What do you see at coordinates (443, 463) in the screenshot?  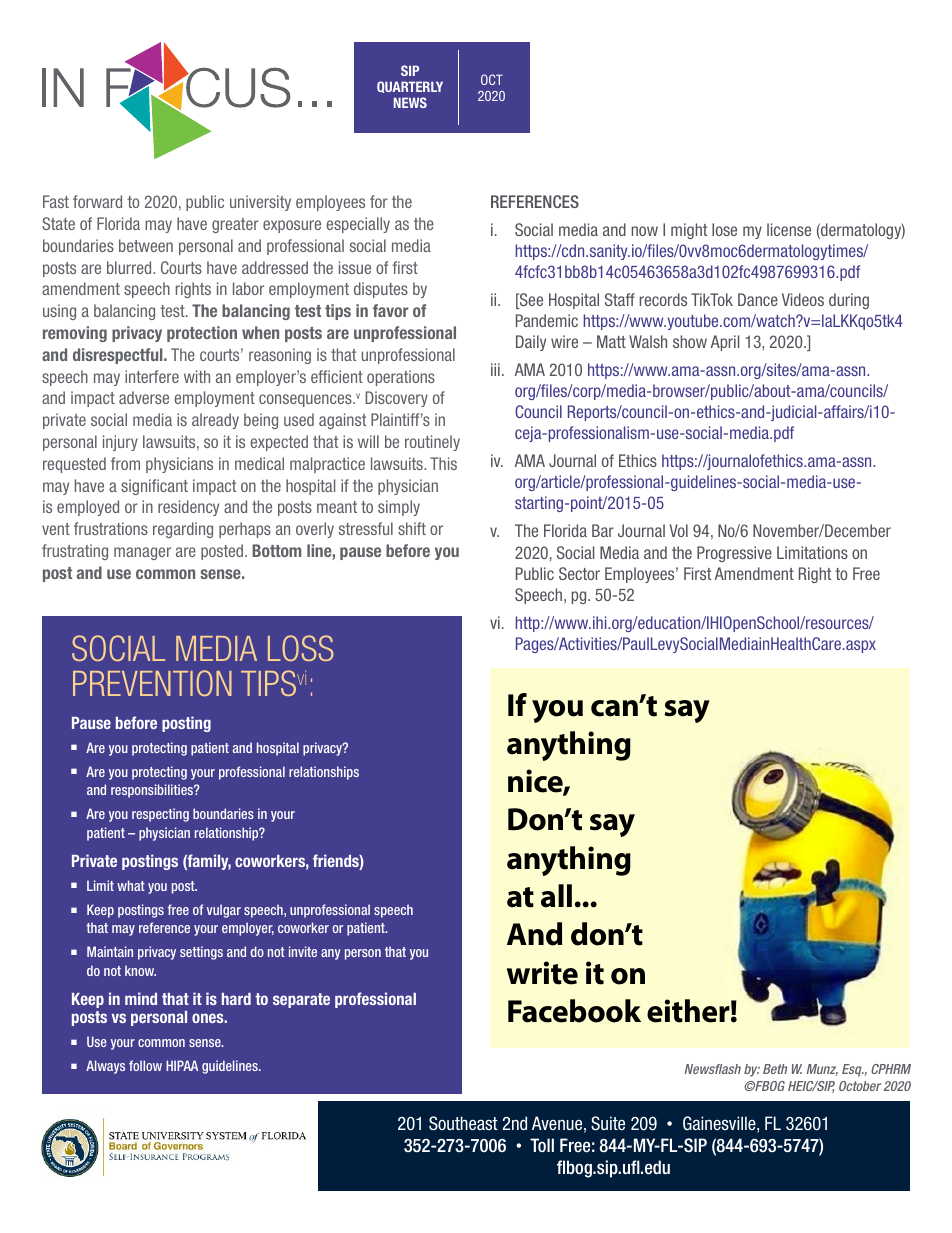 I see `This` at bounding box center [443, 463].
